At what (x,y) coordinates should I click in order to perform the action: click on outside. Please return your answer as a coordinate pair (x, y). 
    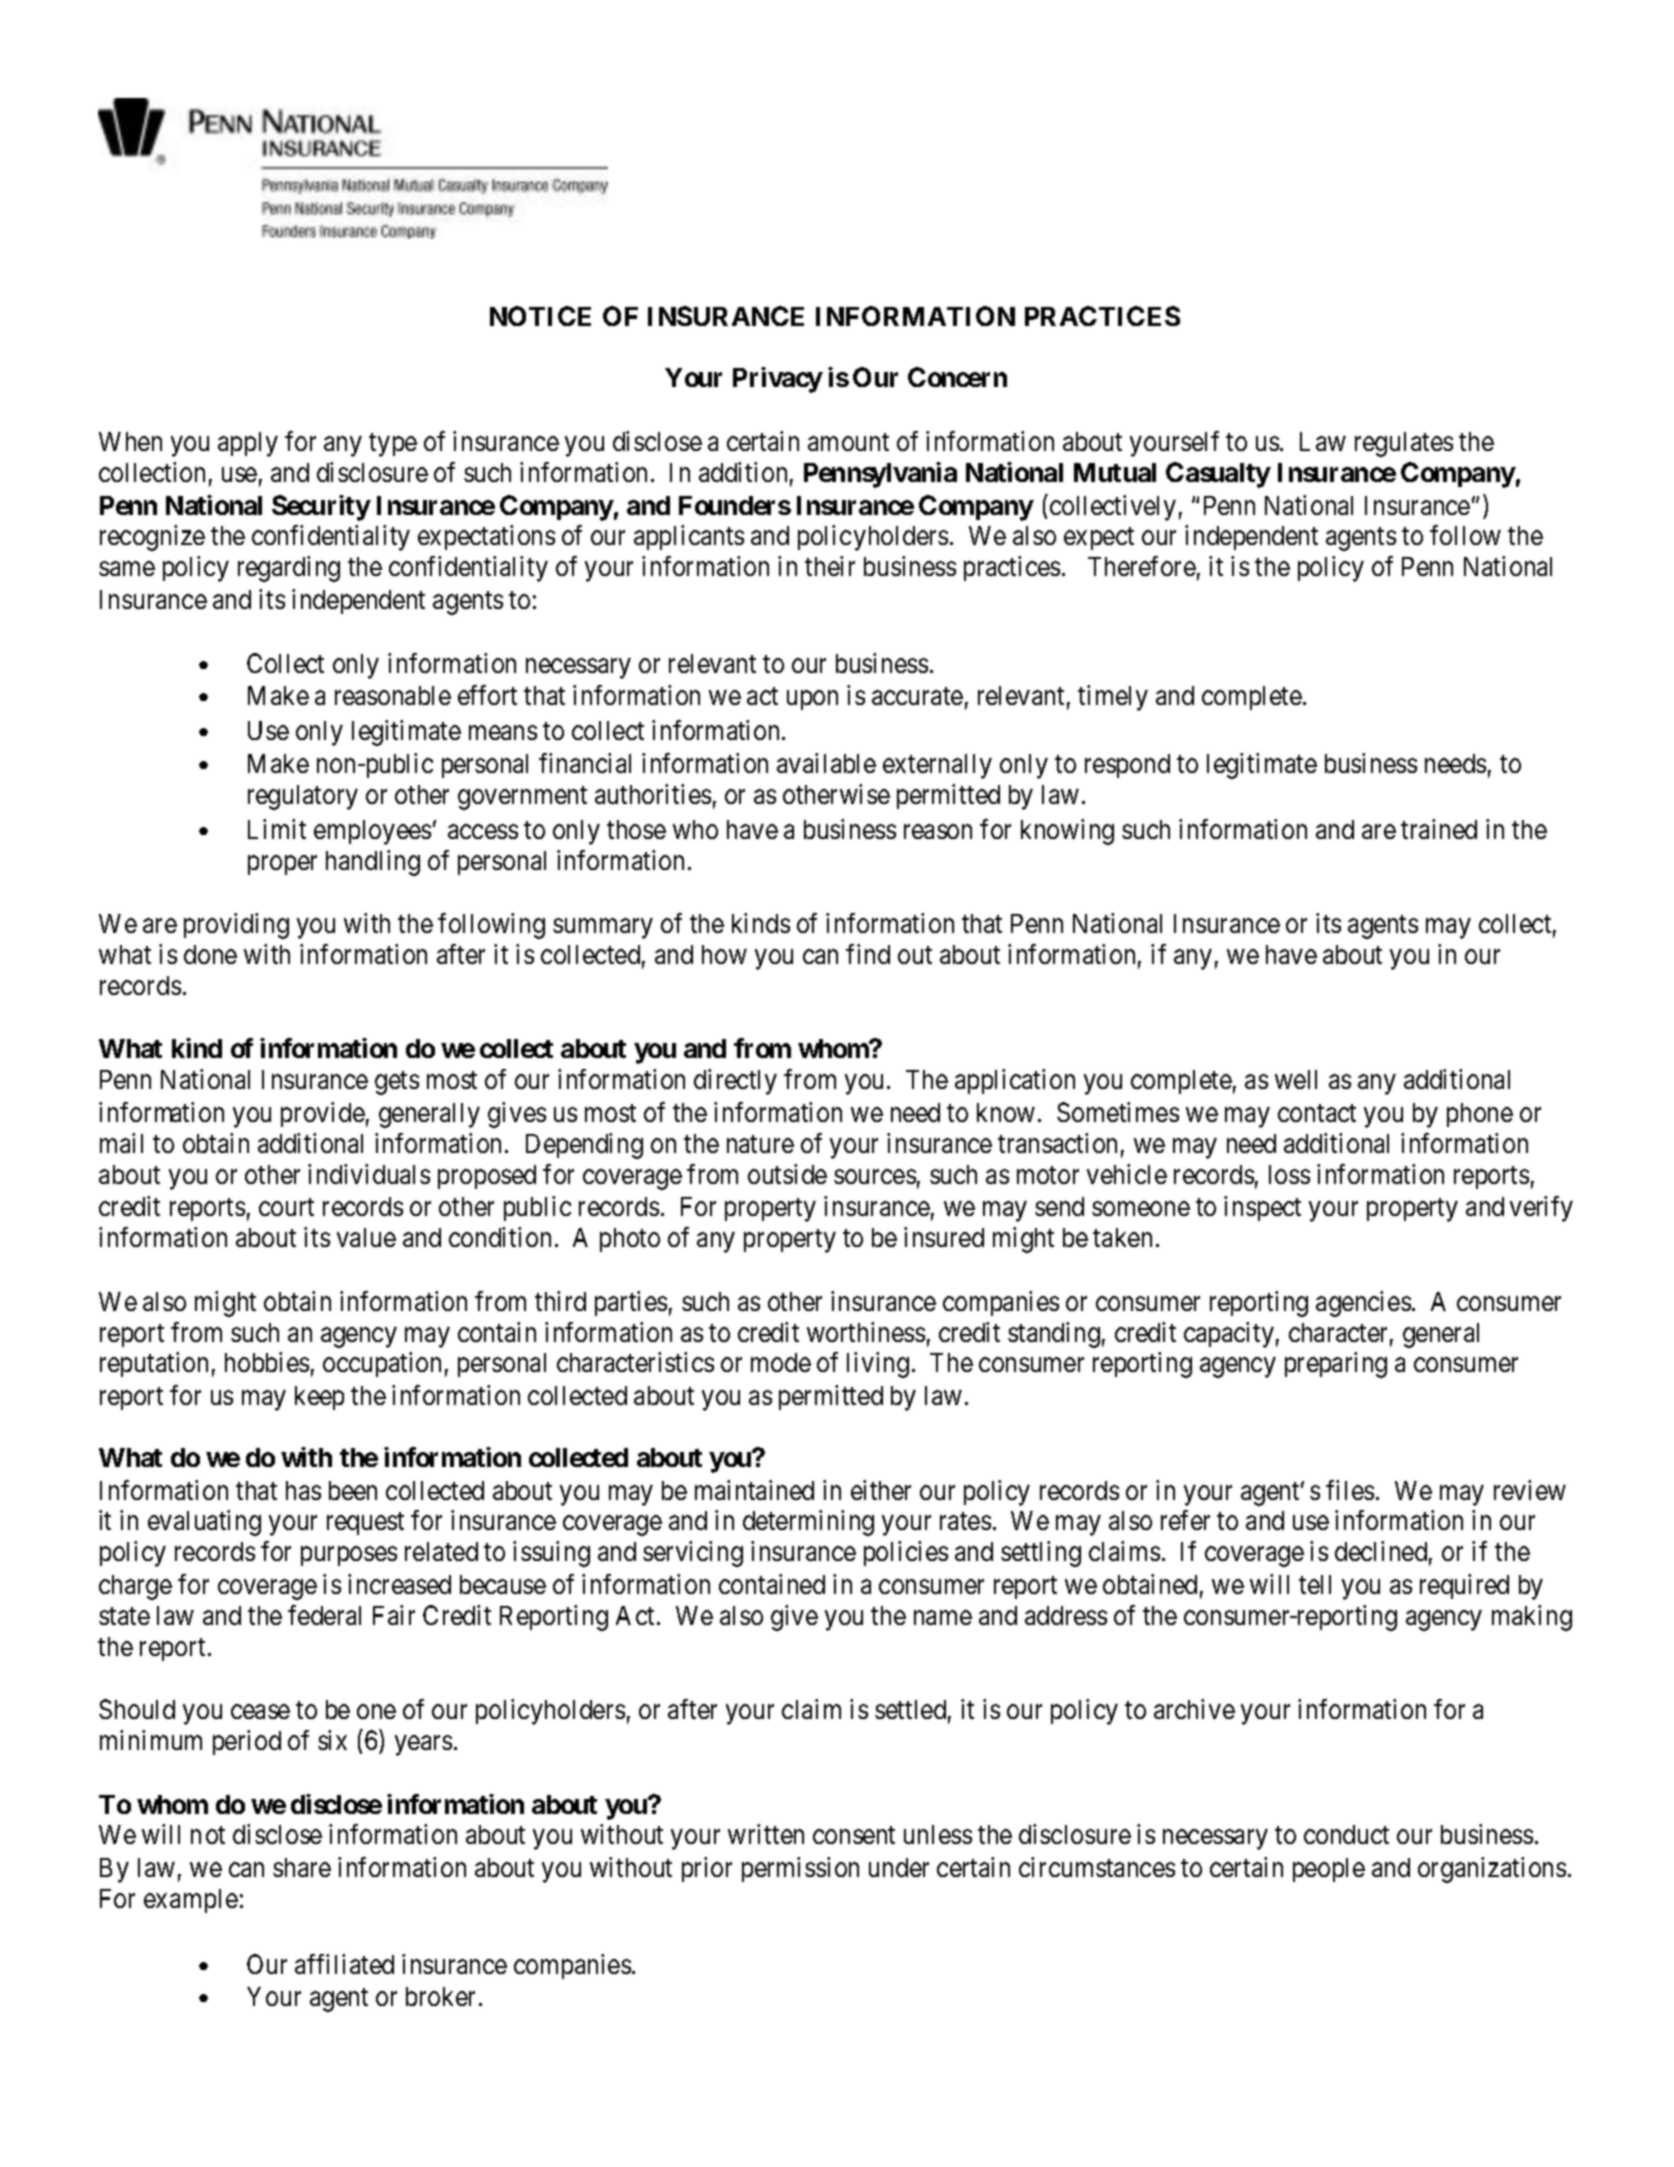
    Looking at the image, I should click on (787, 1174).
